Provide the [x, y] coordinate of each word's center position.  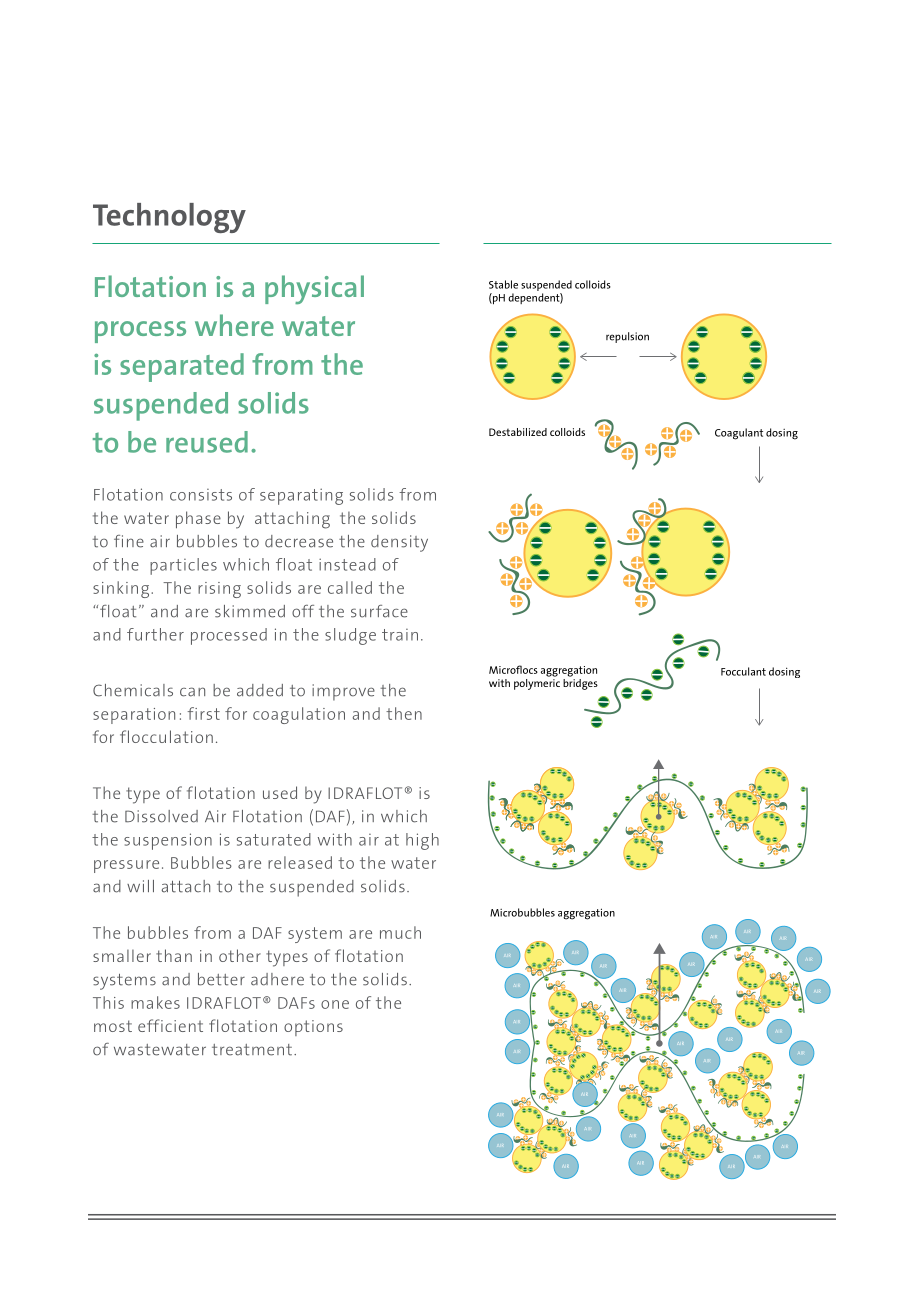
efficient [170, 1025]
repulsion [627, 337]
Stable [503, 284]
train [400, 635]
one [335, 1004]
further [155, 634]
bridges [580, 684]
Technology [169, 218]
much [400, 932]
